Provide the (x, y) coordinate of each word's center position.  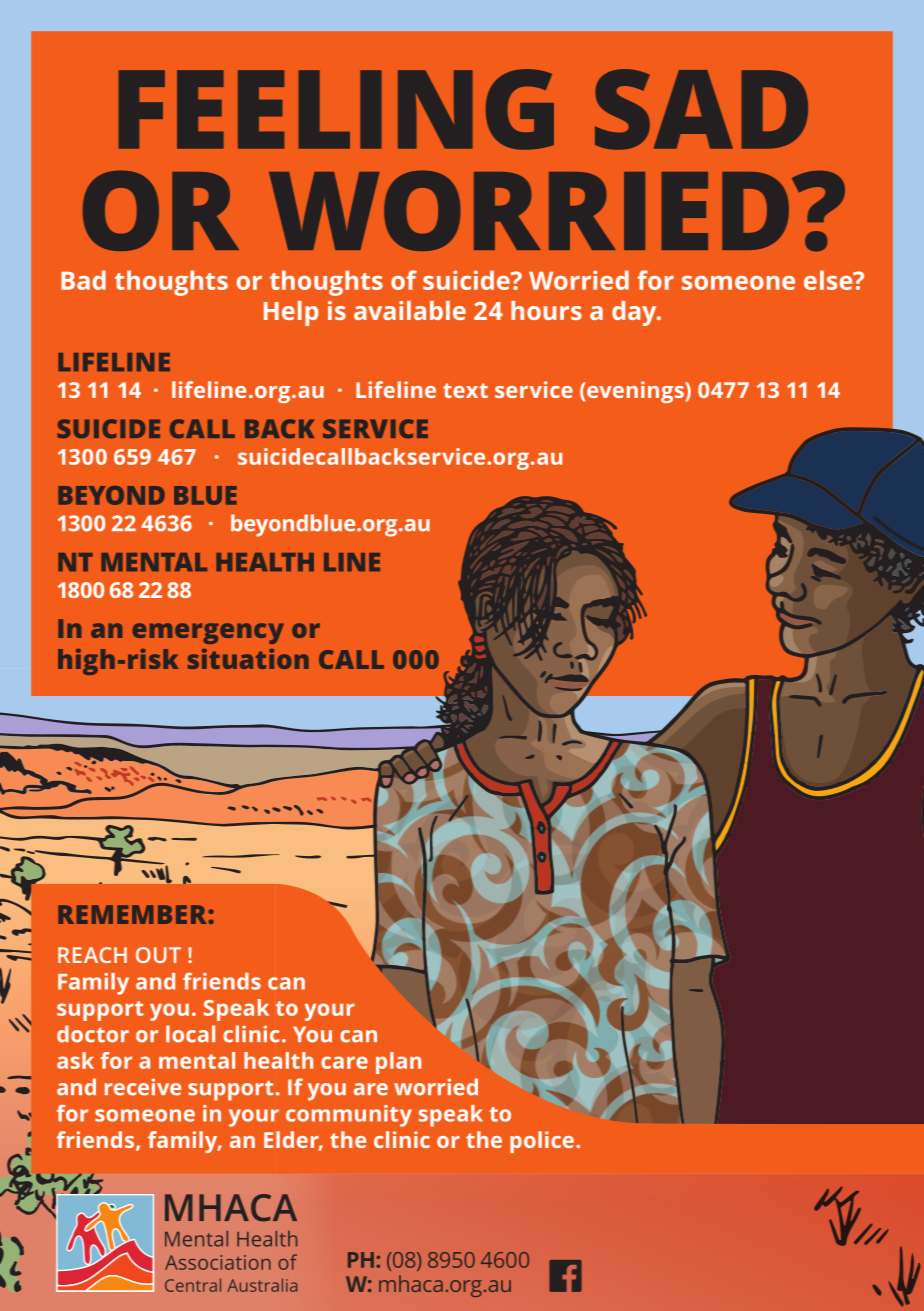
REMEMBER (133, 914)
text (465, 390)
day (635, 313)
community (349, 1116)
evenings (635, 392)
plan (398, 1063)
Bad (83, 280)
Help (291, 313)
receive (143, 1087)
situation (248, 659)
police (542, 1142)
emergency (208, 633)
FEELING (336, 109)
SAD (701, 109)
